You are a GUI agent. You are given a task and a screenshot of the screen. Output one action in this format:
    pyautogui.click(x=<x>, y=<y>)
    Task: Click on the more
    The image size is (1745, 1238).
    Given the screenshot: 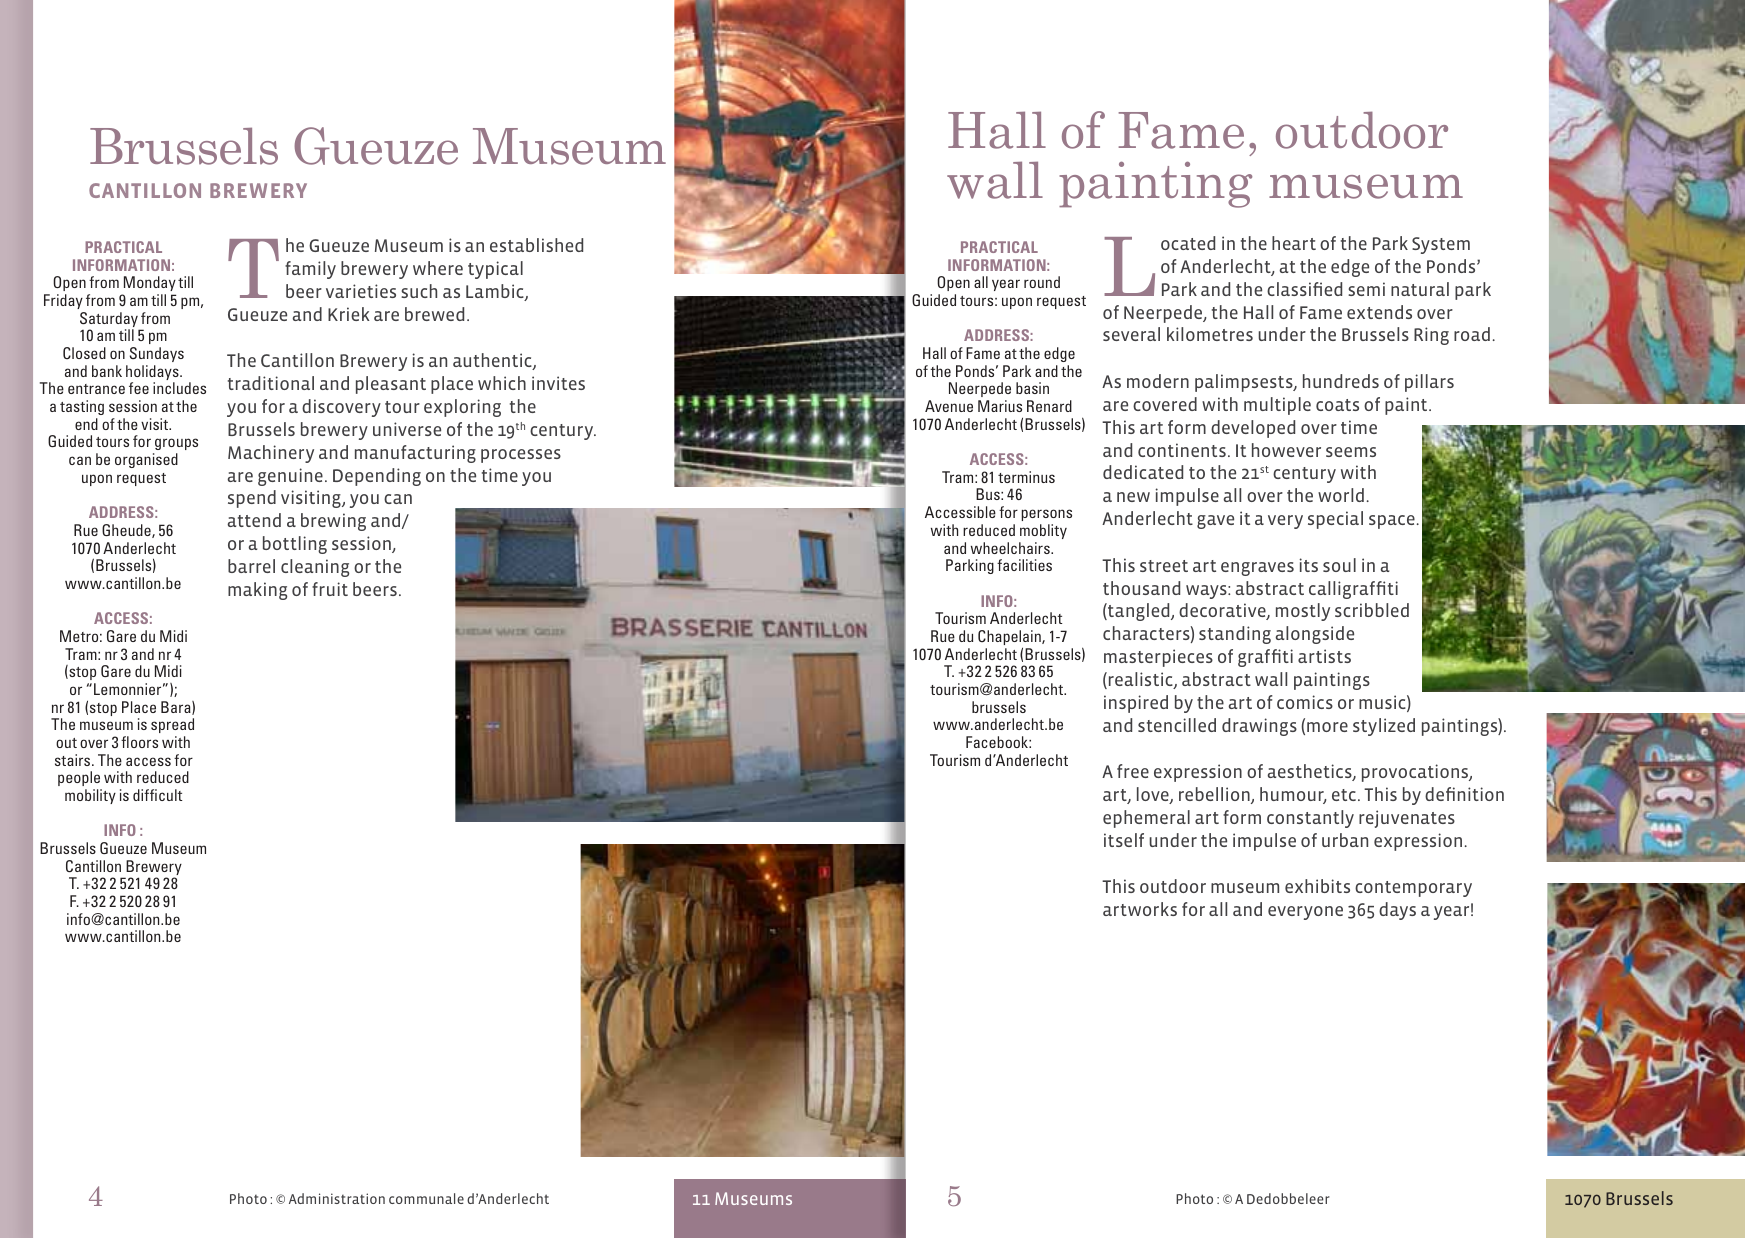 What is the action you would take?
    pyautogui.click(x=1327, y=727)
